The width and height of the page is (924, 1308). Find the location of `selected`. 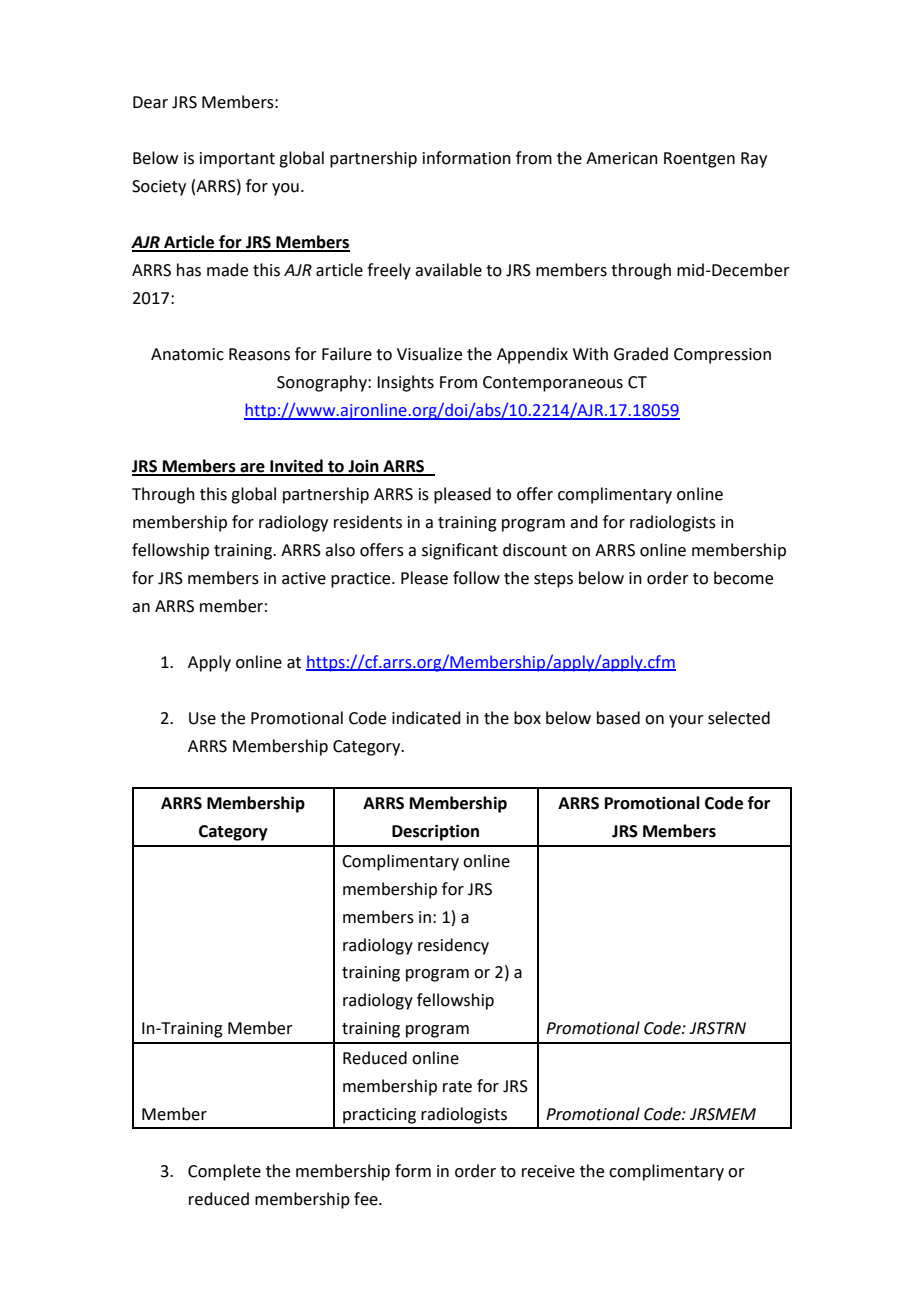

selected is located at coordinates (739, 718).
